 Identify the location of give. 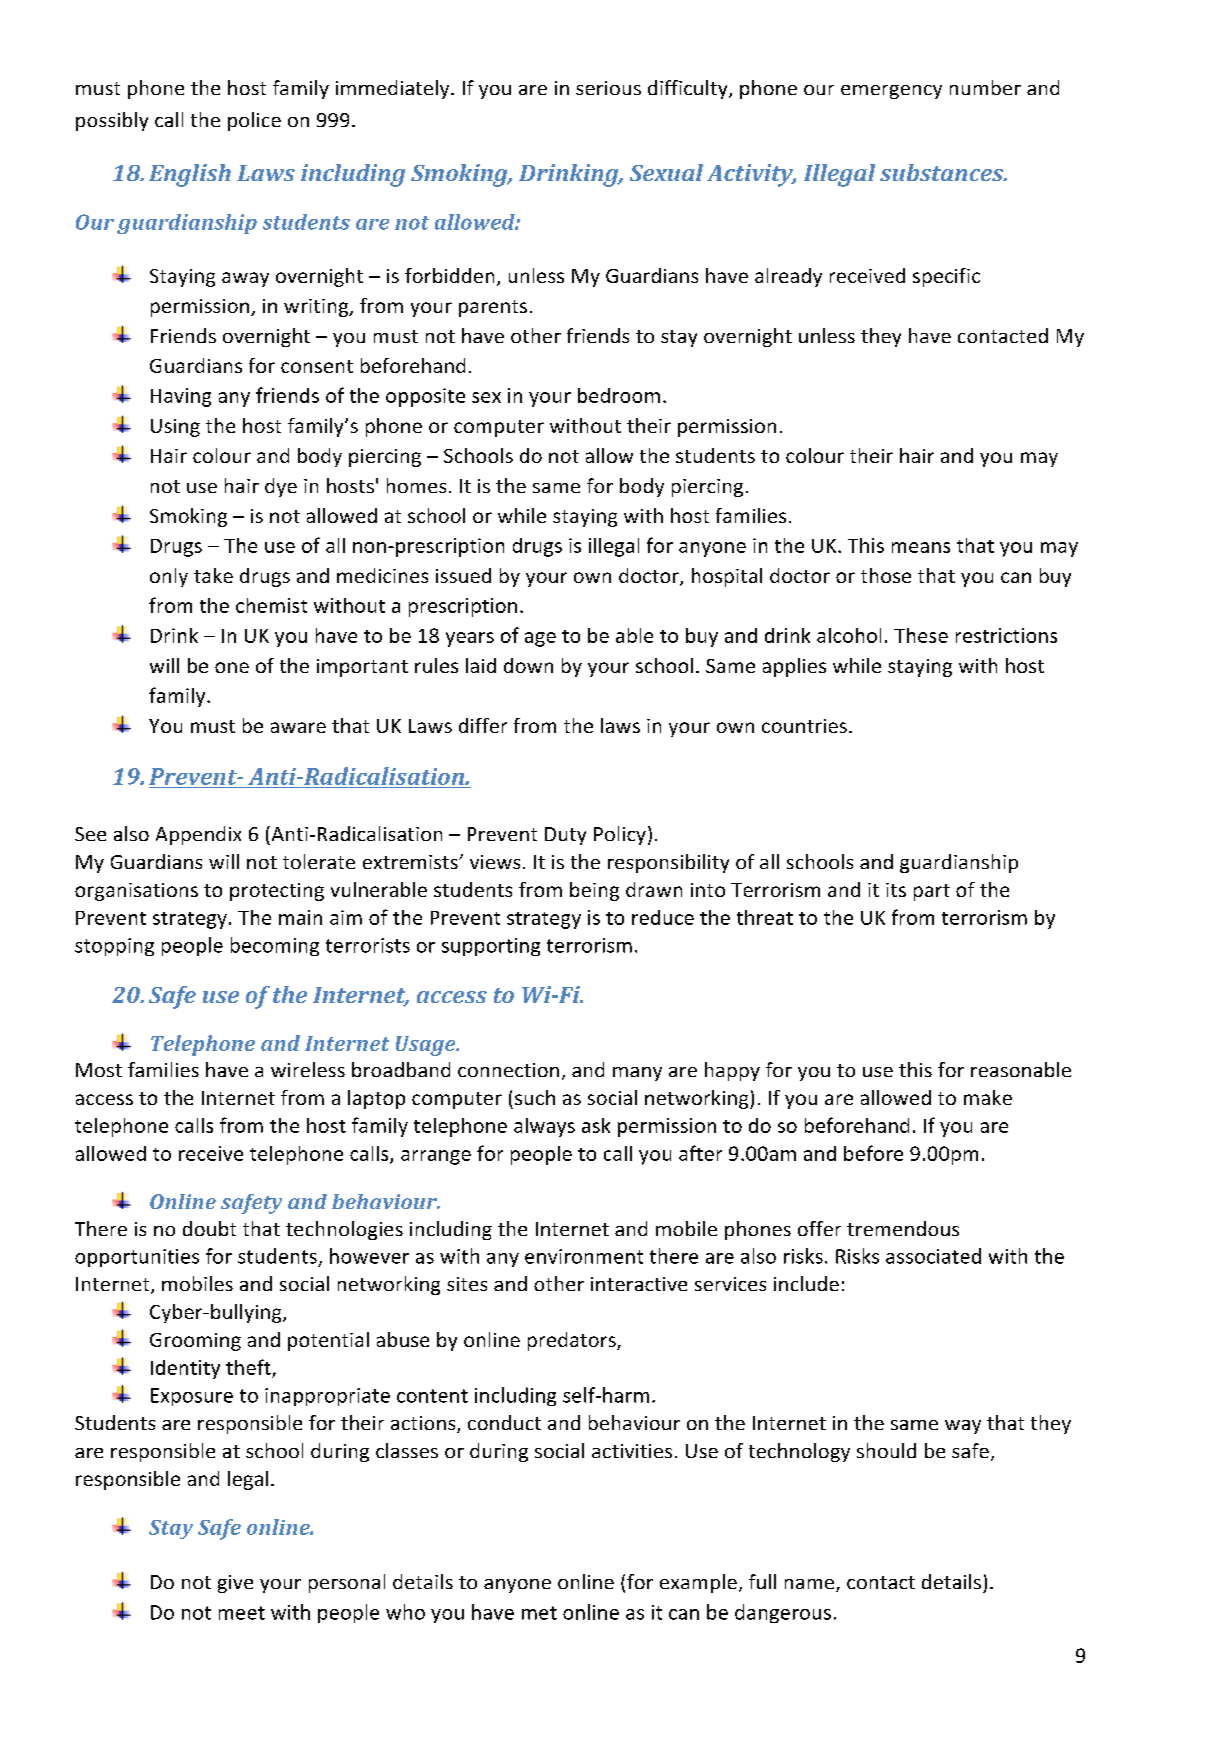
(235, 1584).
